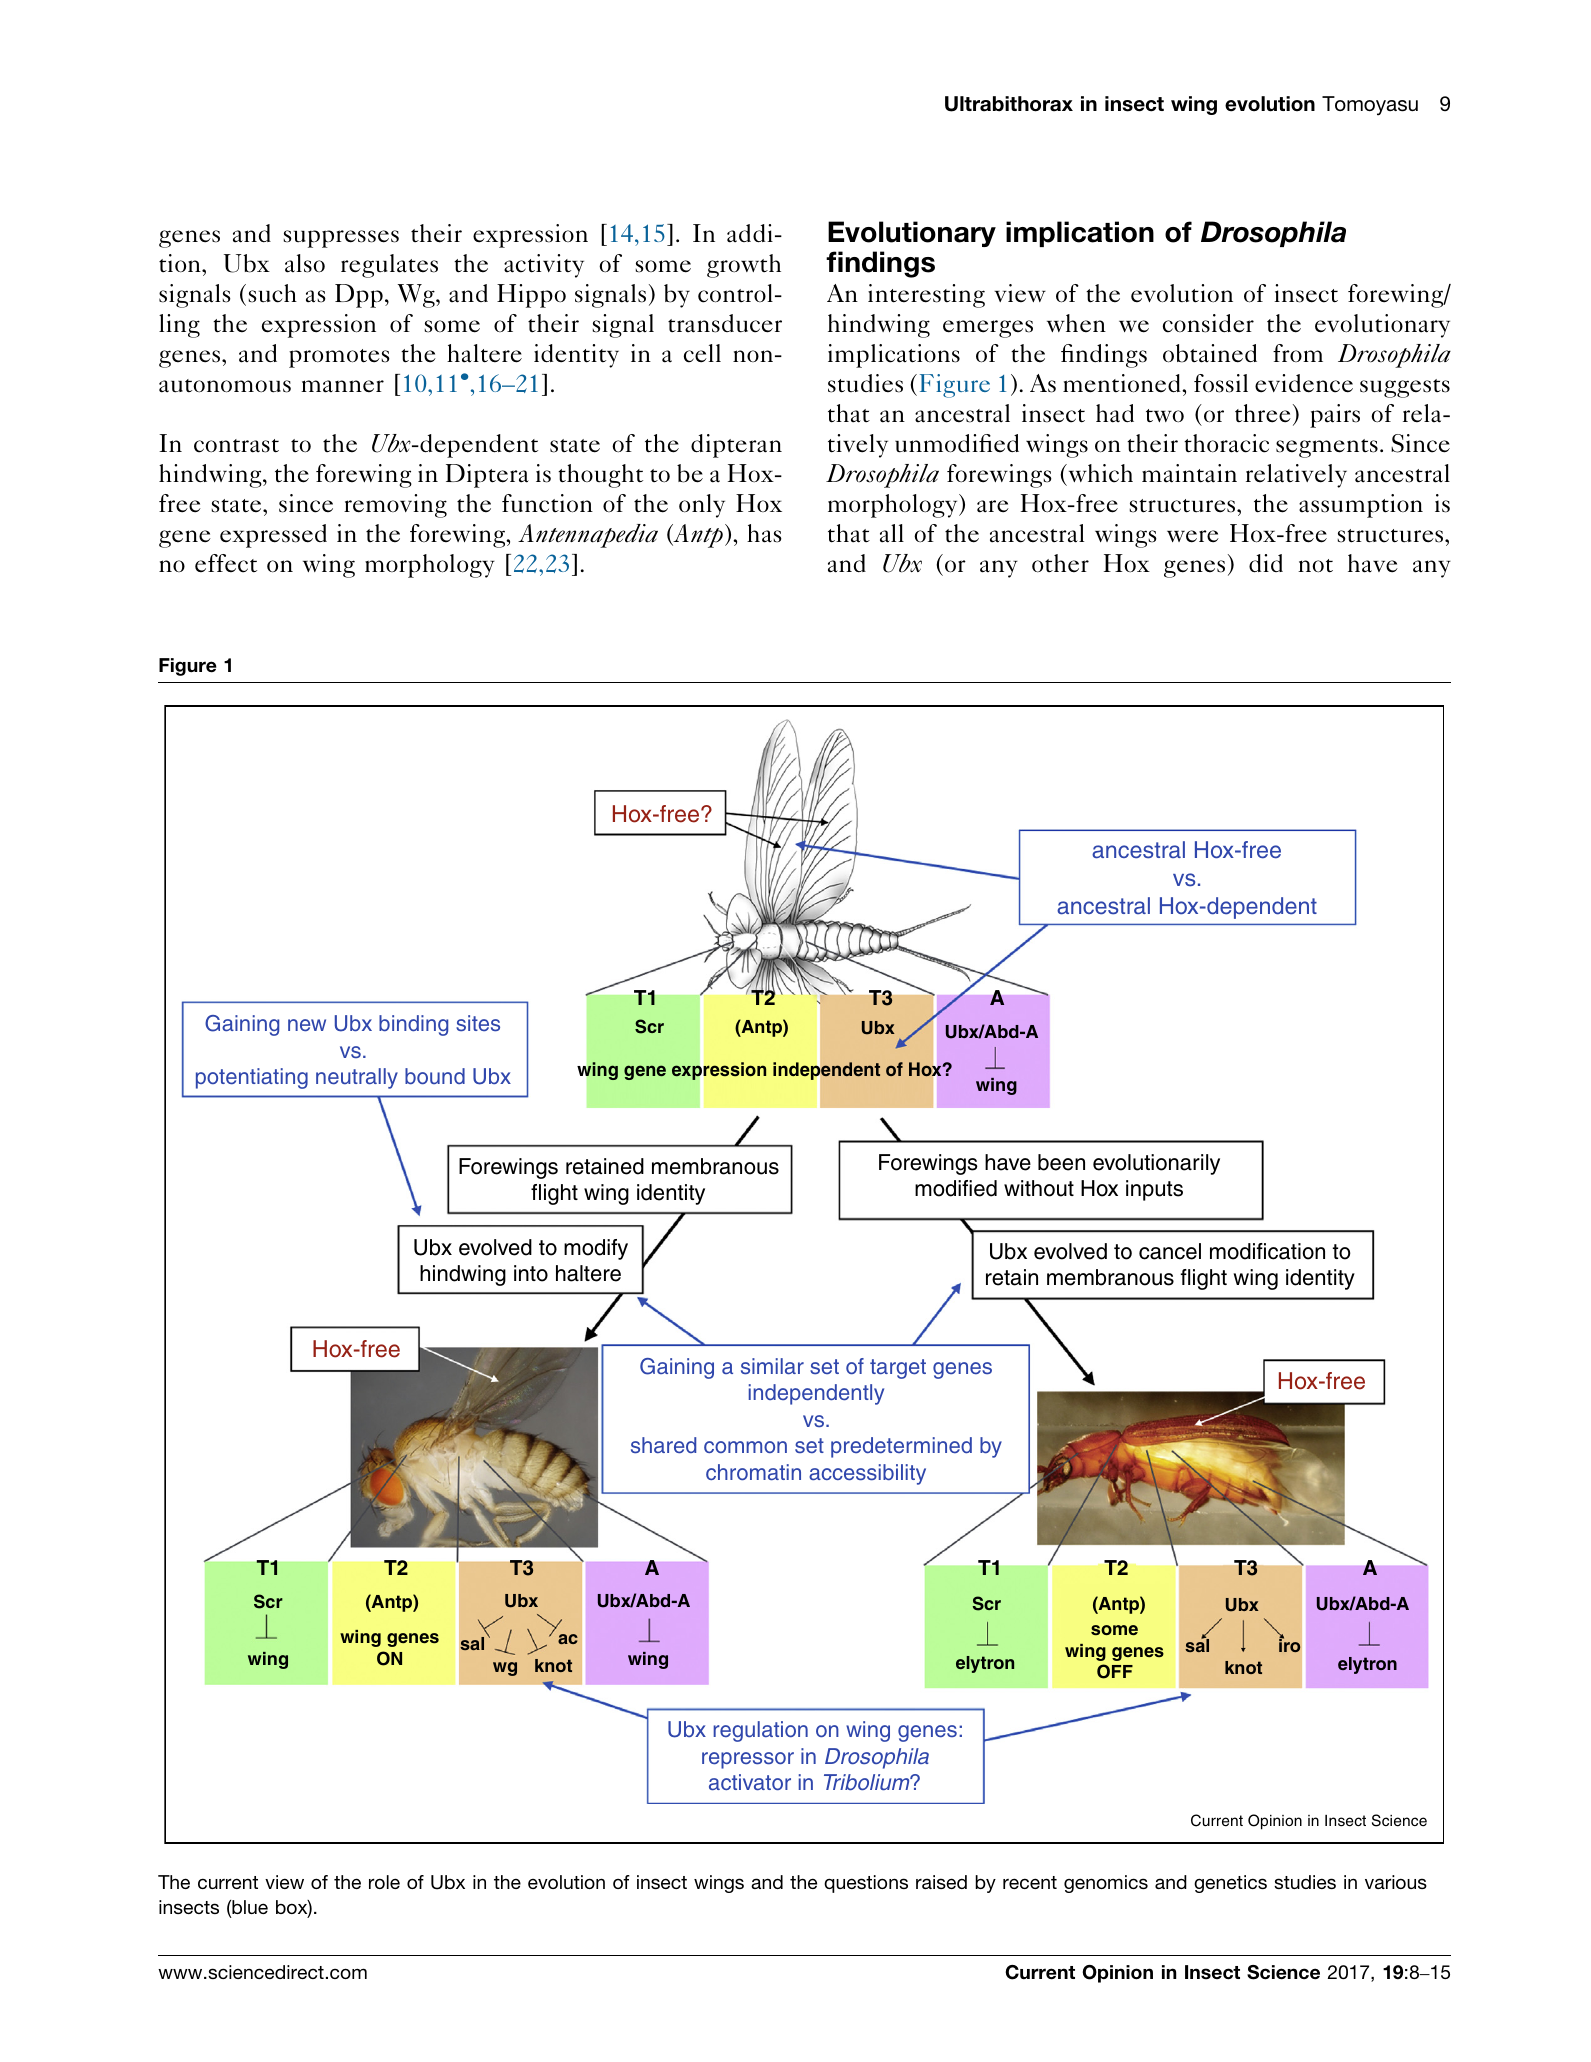 This image has width=1591, height=2062. What do you see at coordinates (384, 1882) in the image?
I see `role` at bounding box center [384, 1882].
